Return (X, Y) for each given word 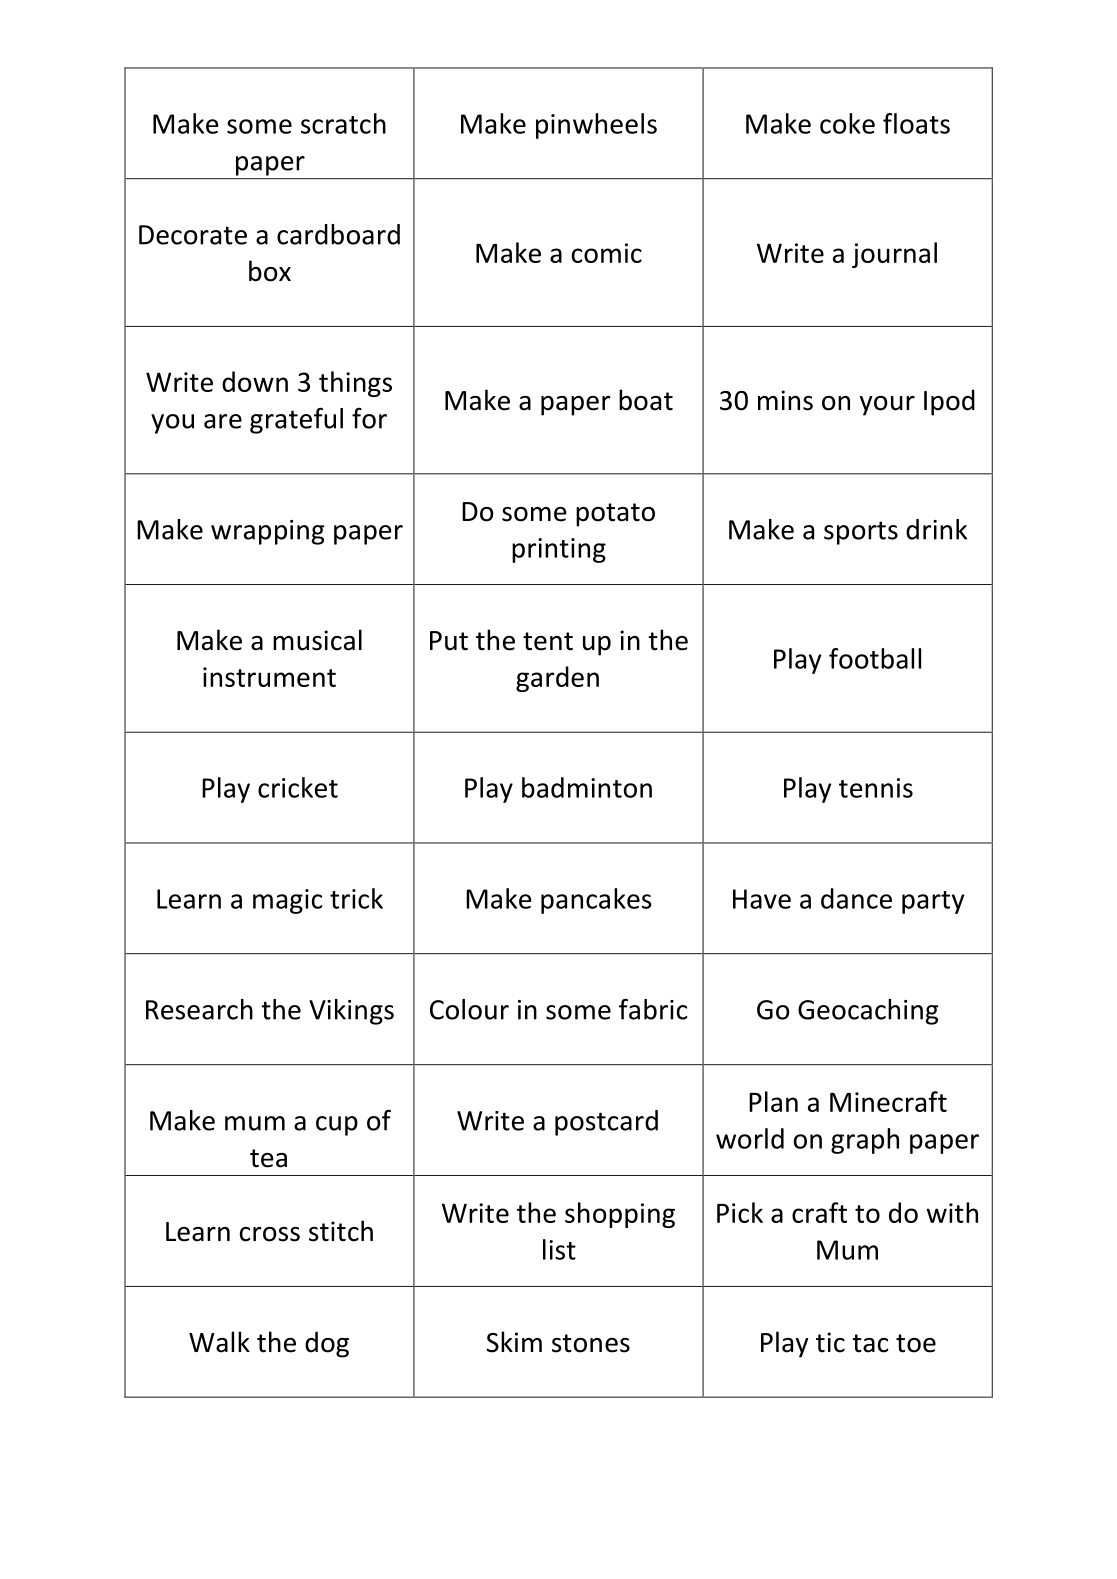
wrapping (268, 532)
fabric (653, 1009)
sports (861, 533)
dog (327, 1344)
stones (591, 1343)
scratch (343, 123)
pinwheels (596, 126)
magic (287, 901)
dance (856, 898)
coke (847, 123)
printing (559, 550)
